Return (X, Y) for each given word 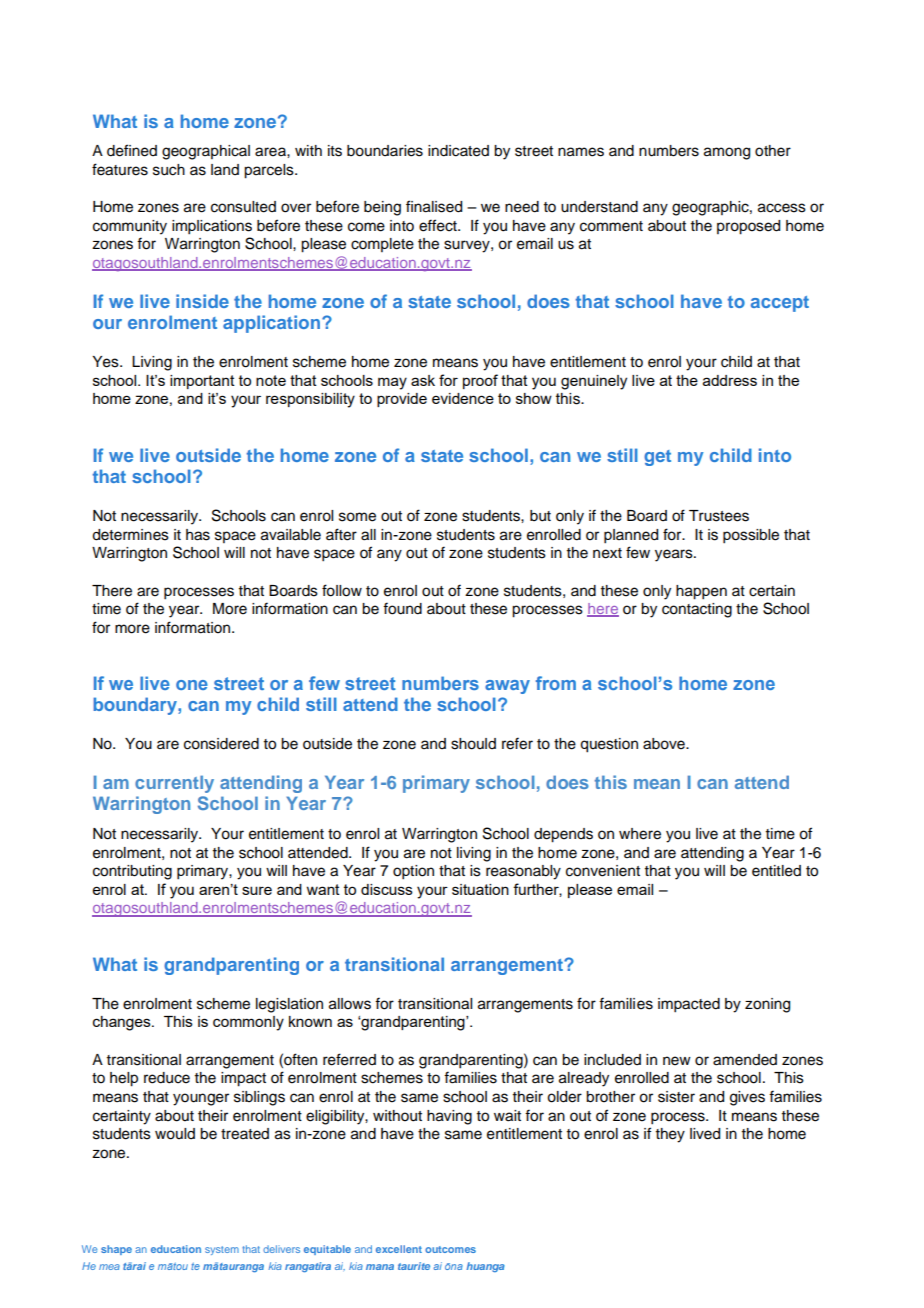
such (169, 170)
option (413, 872)
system (222, 1250)
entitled (776, 871)
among (727, 153)
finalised (434, 206)
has (198, 535)
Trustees (719, 516)
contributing (132, 872)
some (357, 517)
